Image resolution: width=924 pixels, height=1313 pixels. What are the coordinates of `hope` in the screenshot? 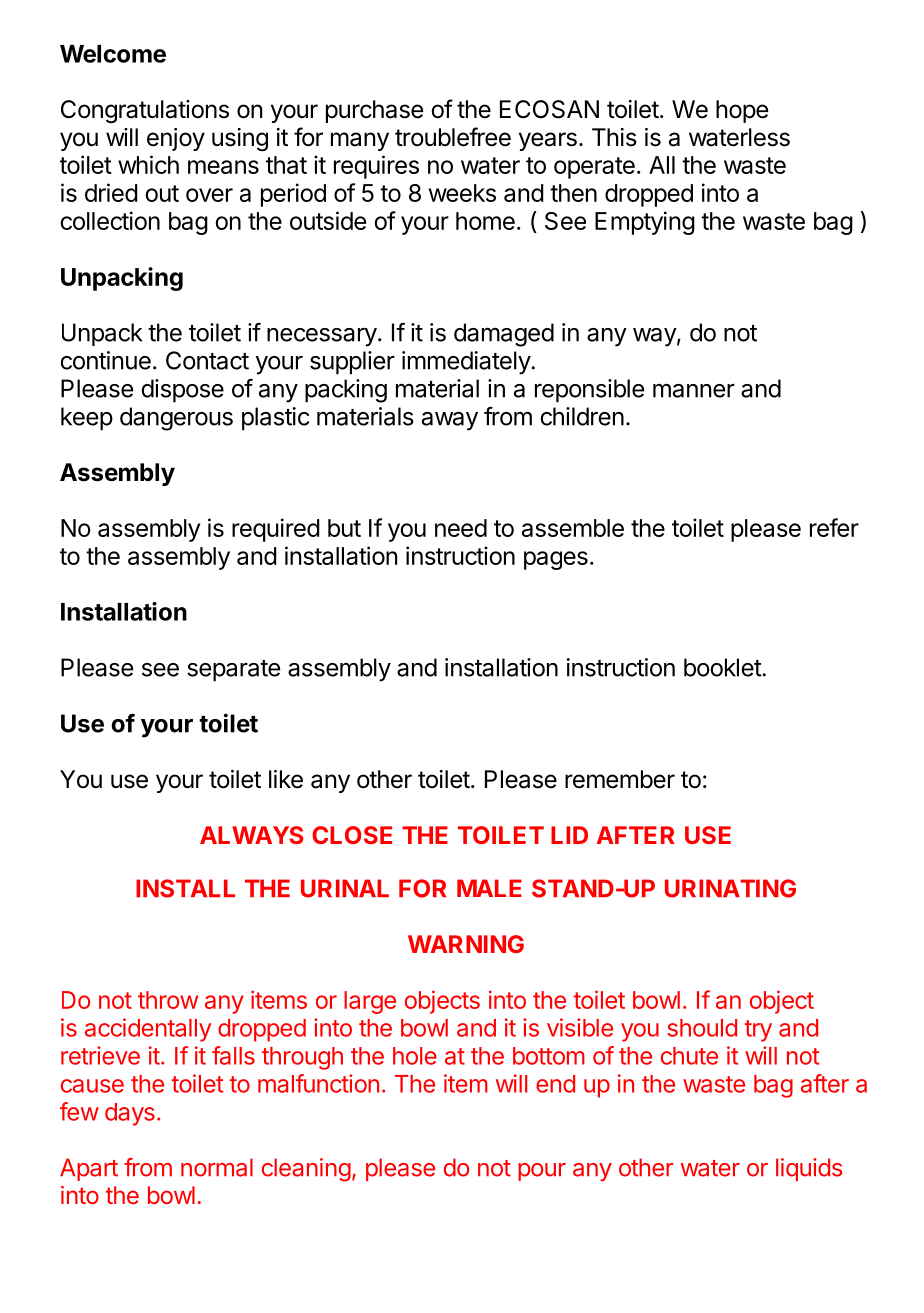 It's located at (742, 111).
